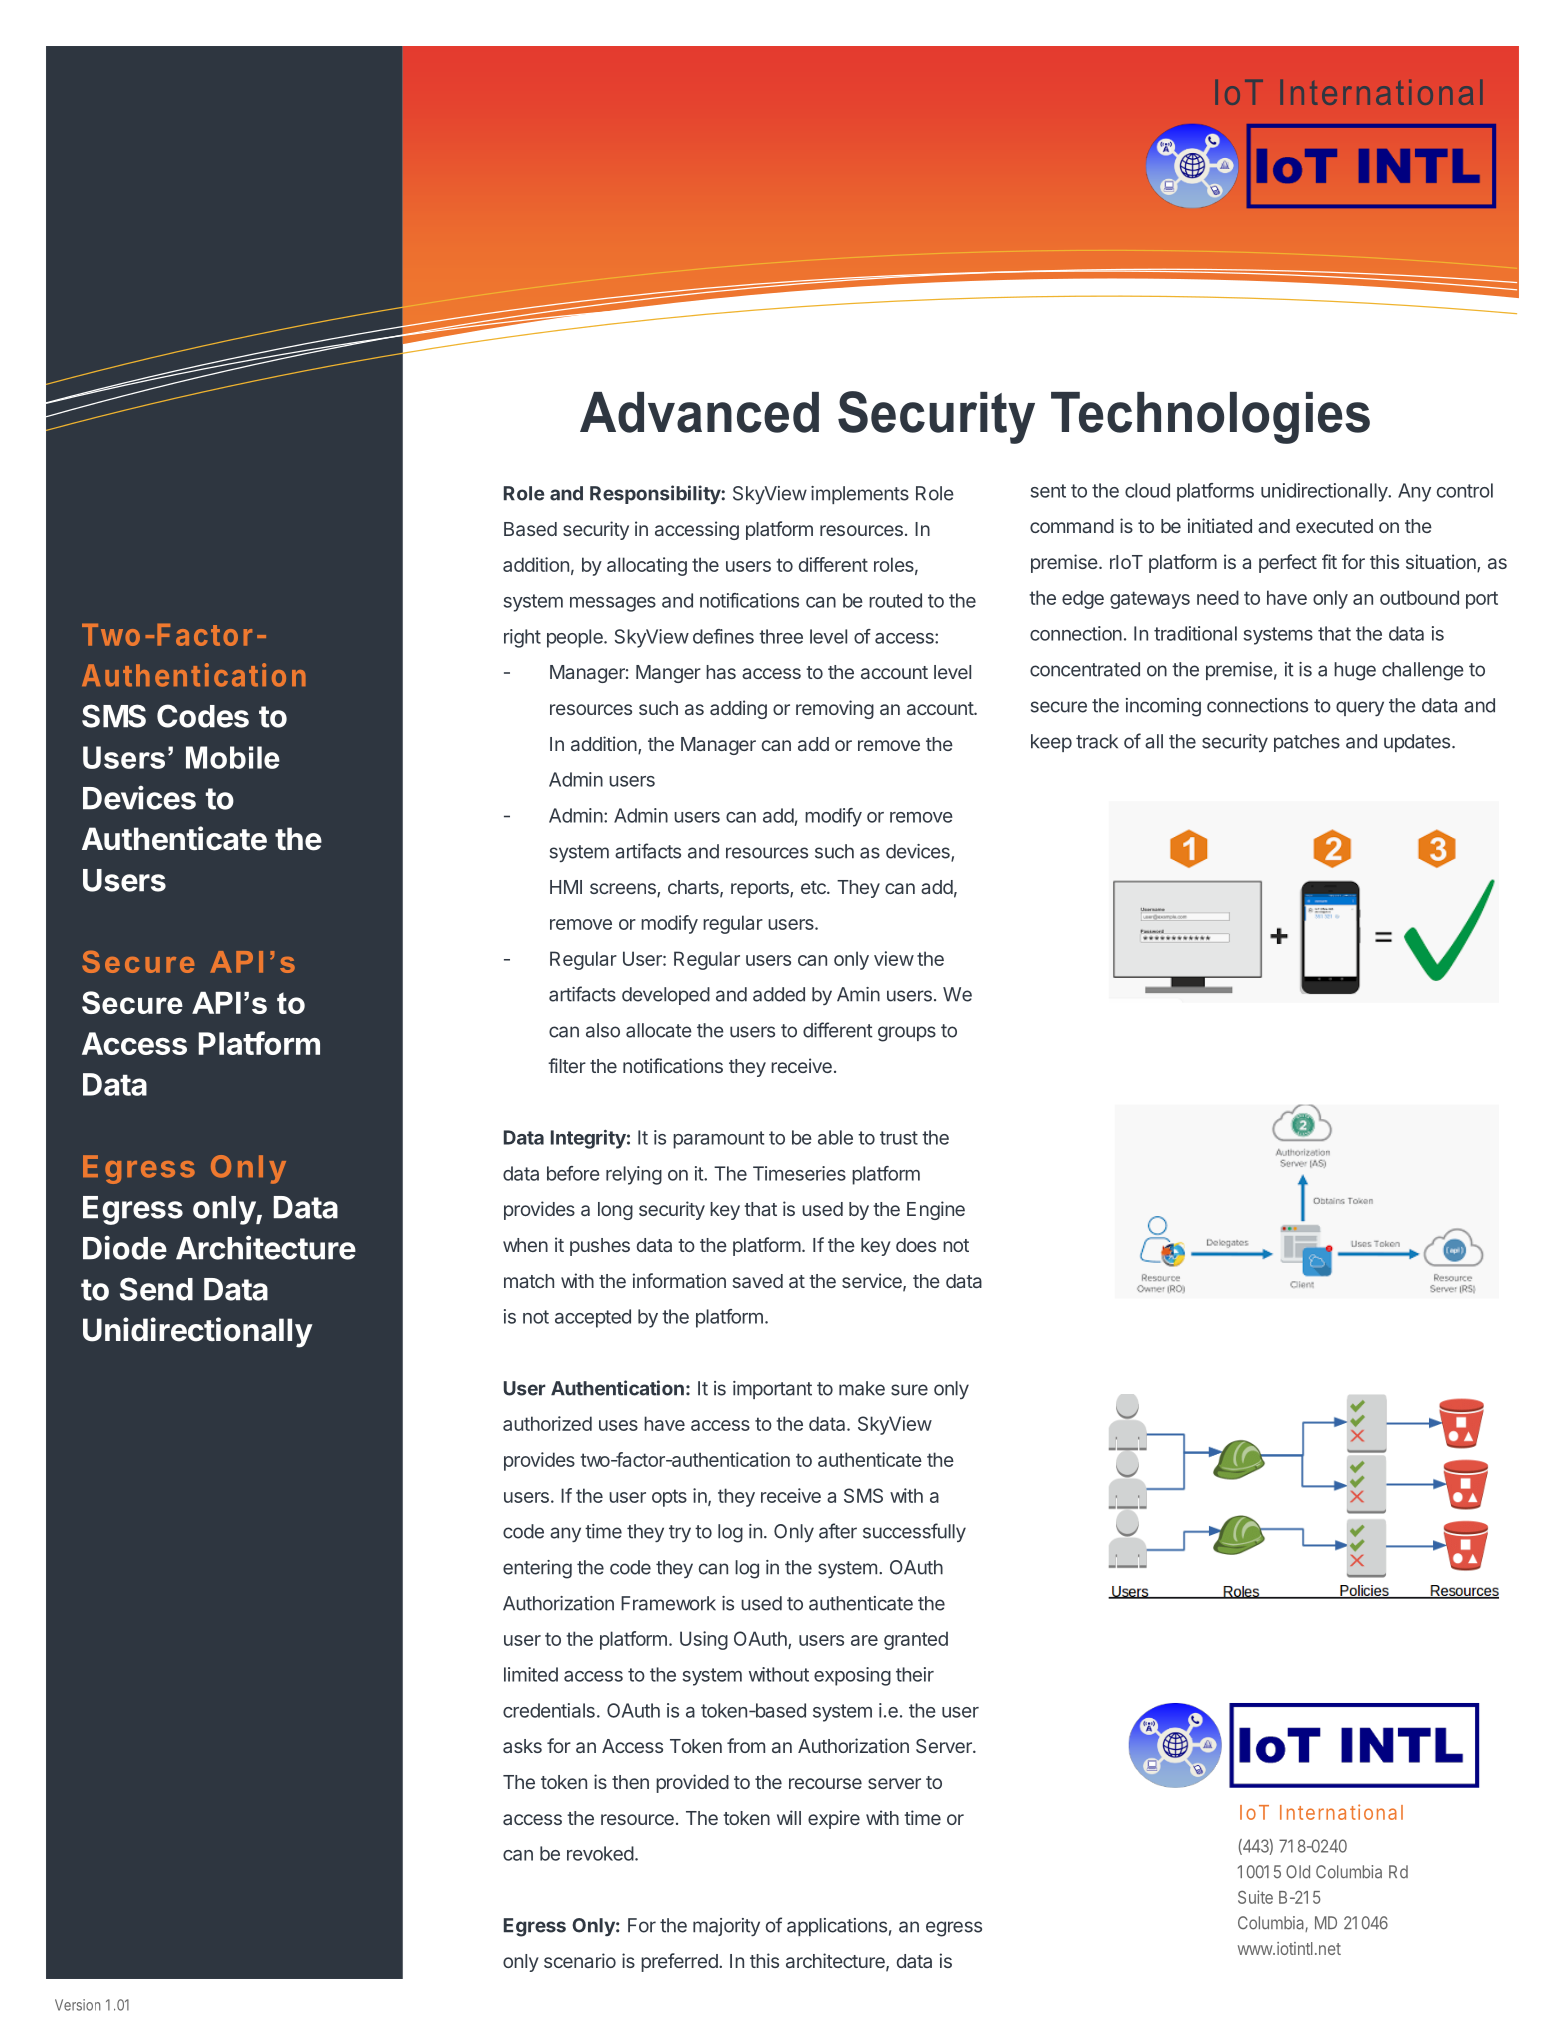 The width and height of the screenshot is (1565, 2025). I want to click on majority, so click(726, 1927).
